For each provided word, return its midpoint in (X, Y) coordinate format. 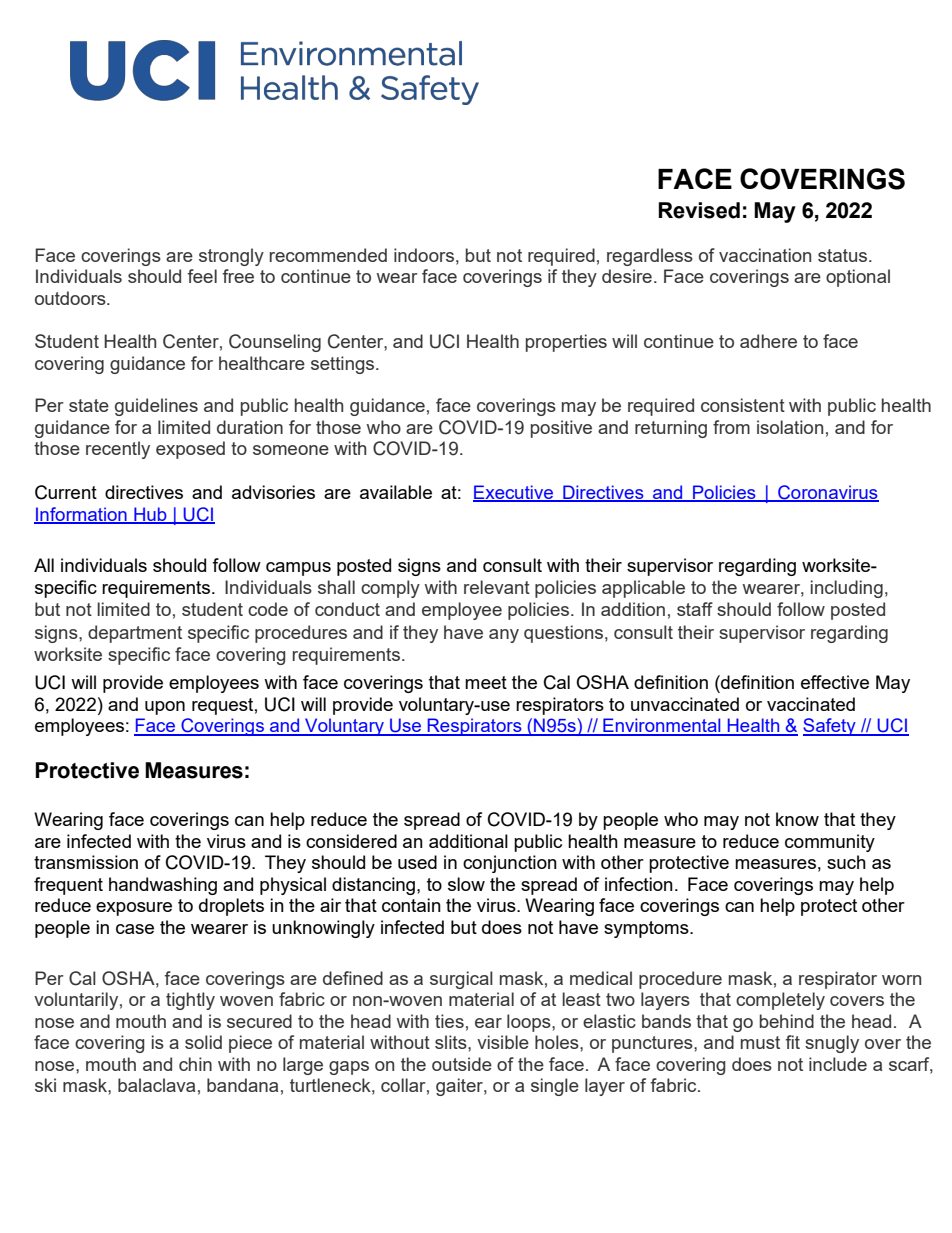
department (135, 634)
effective (835, 682)
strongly (231, 257)
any (504, 636)
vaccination (765, 255)
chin (195, 1064)
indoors (424, 255)
